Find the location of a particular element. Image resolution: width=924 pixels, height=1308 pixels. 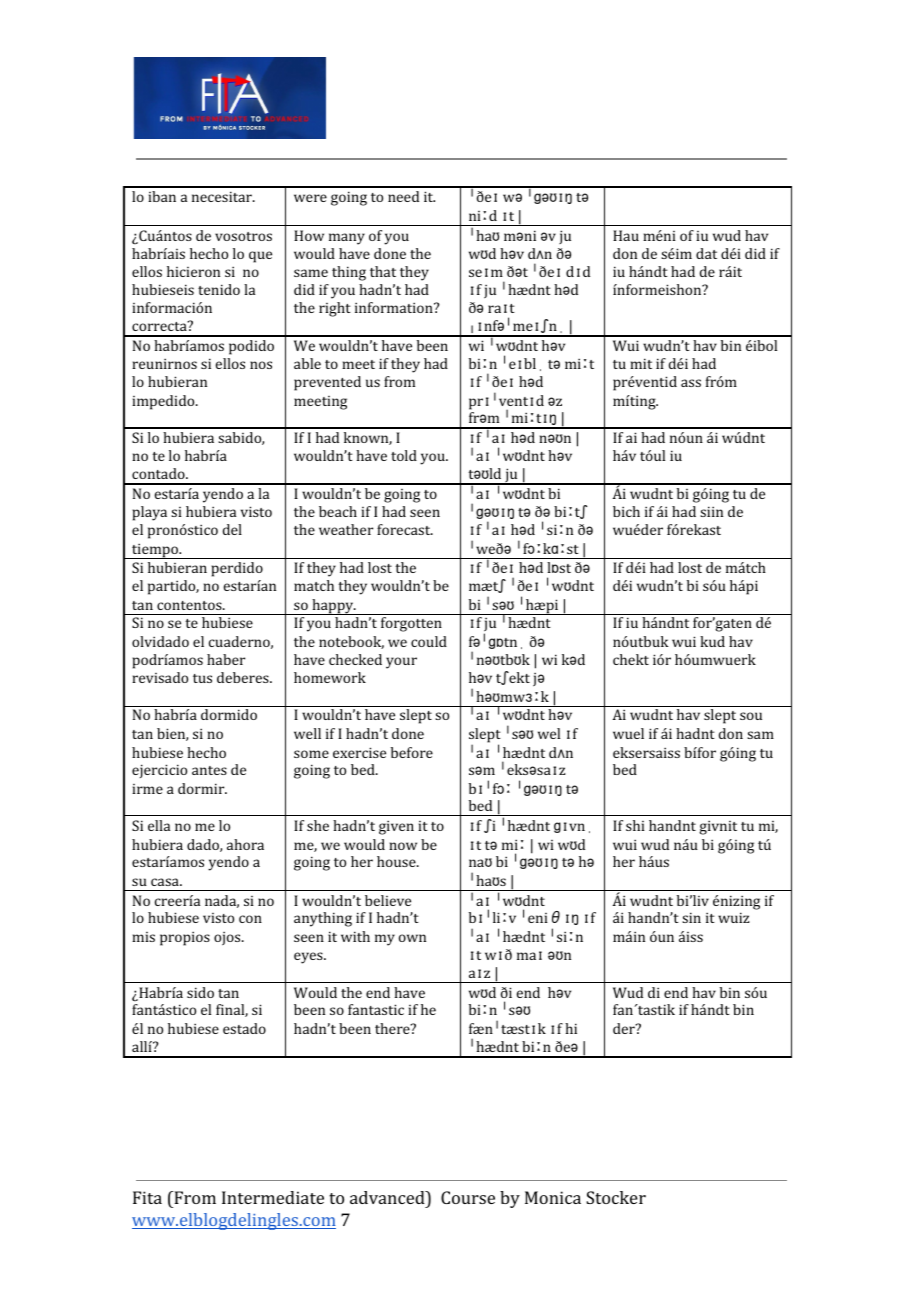

tus is located at coordinates (202, 678).
